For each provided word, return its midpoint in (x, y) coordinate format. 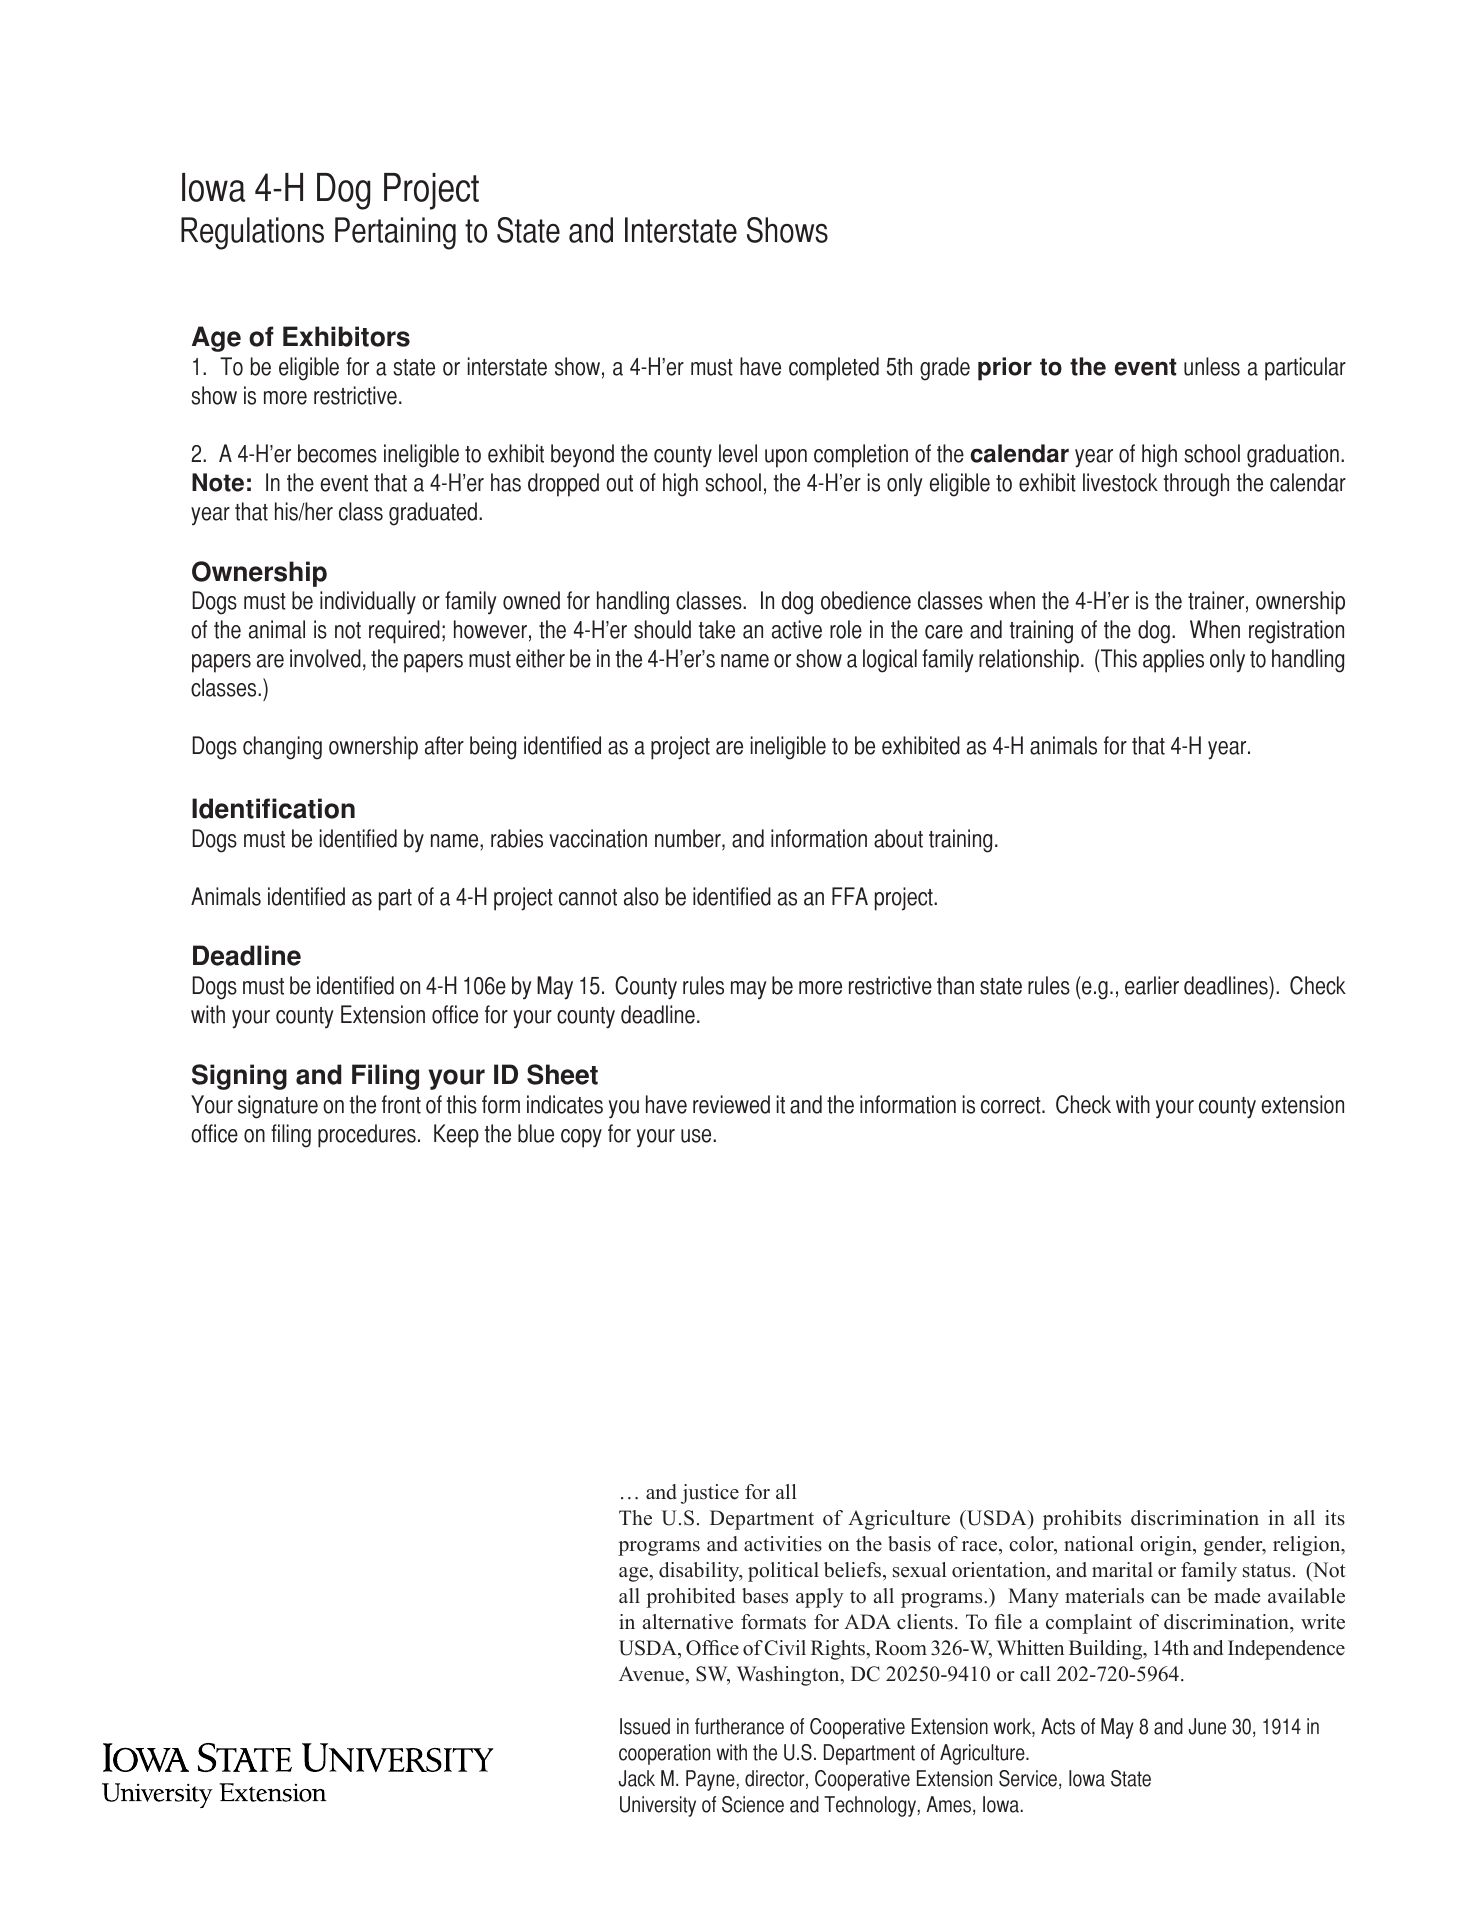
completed (834, 369)
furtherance (739, 1726)
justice (710, 1494)
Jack (637, 1778)
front (401, 1104)
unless (1212, 366)
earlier (1152, 985)
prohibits (1082, 1520)
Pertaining (395, 233)
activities (783, 1544)
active (797, 629)
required (404, 632)
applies (1173, 661)
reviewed (731, 1104)
